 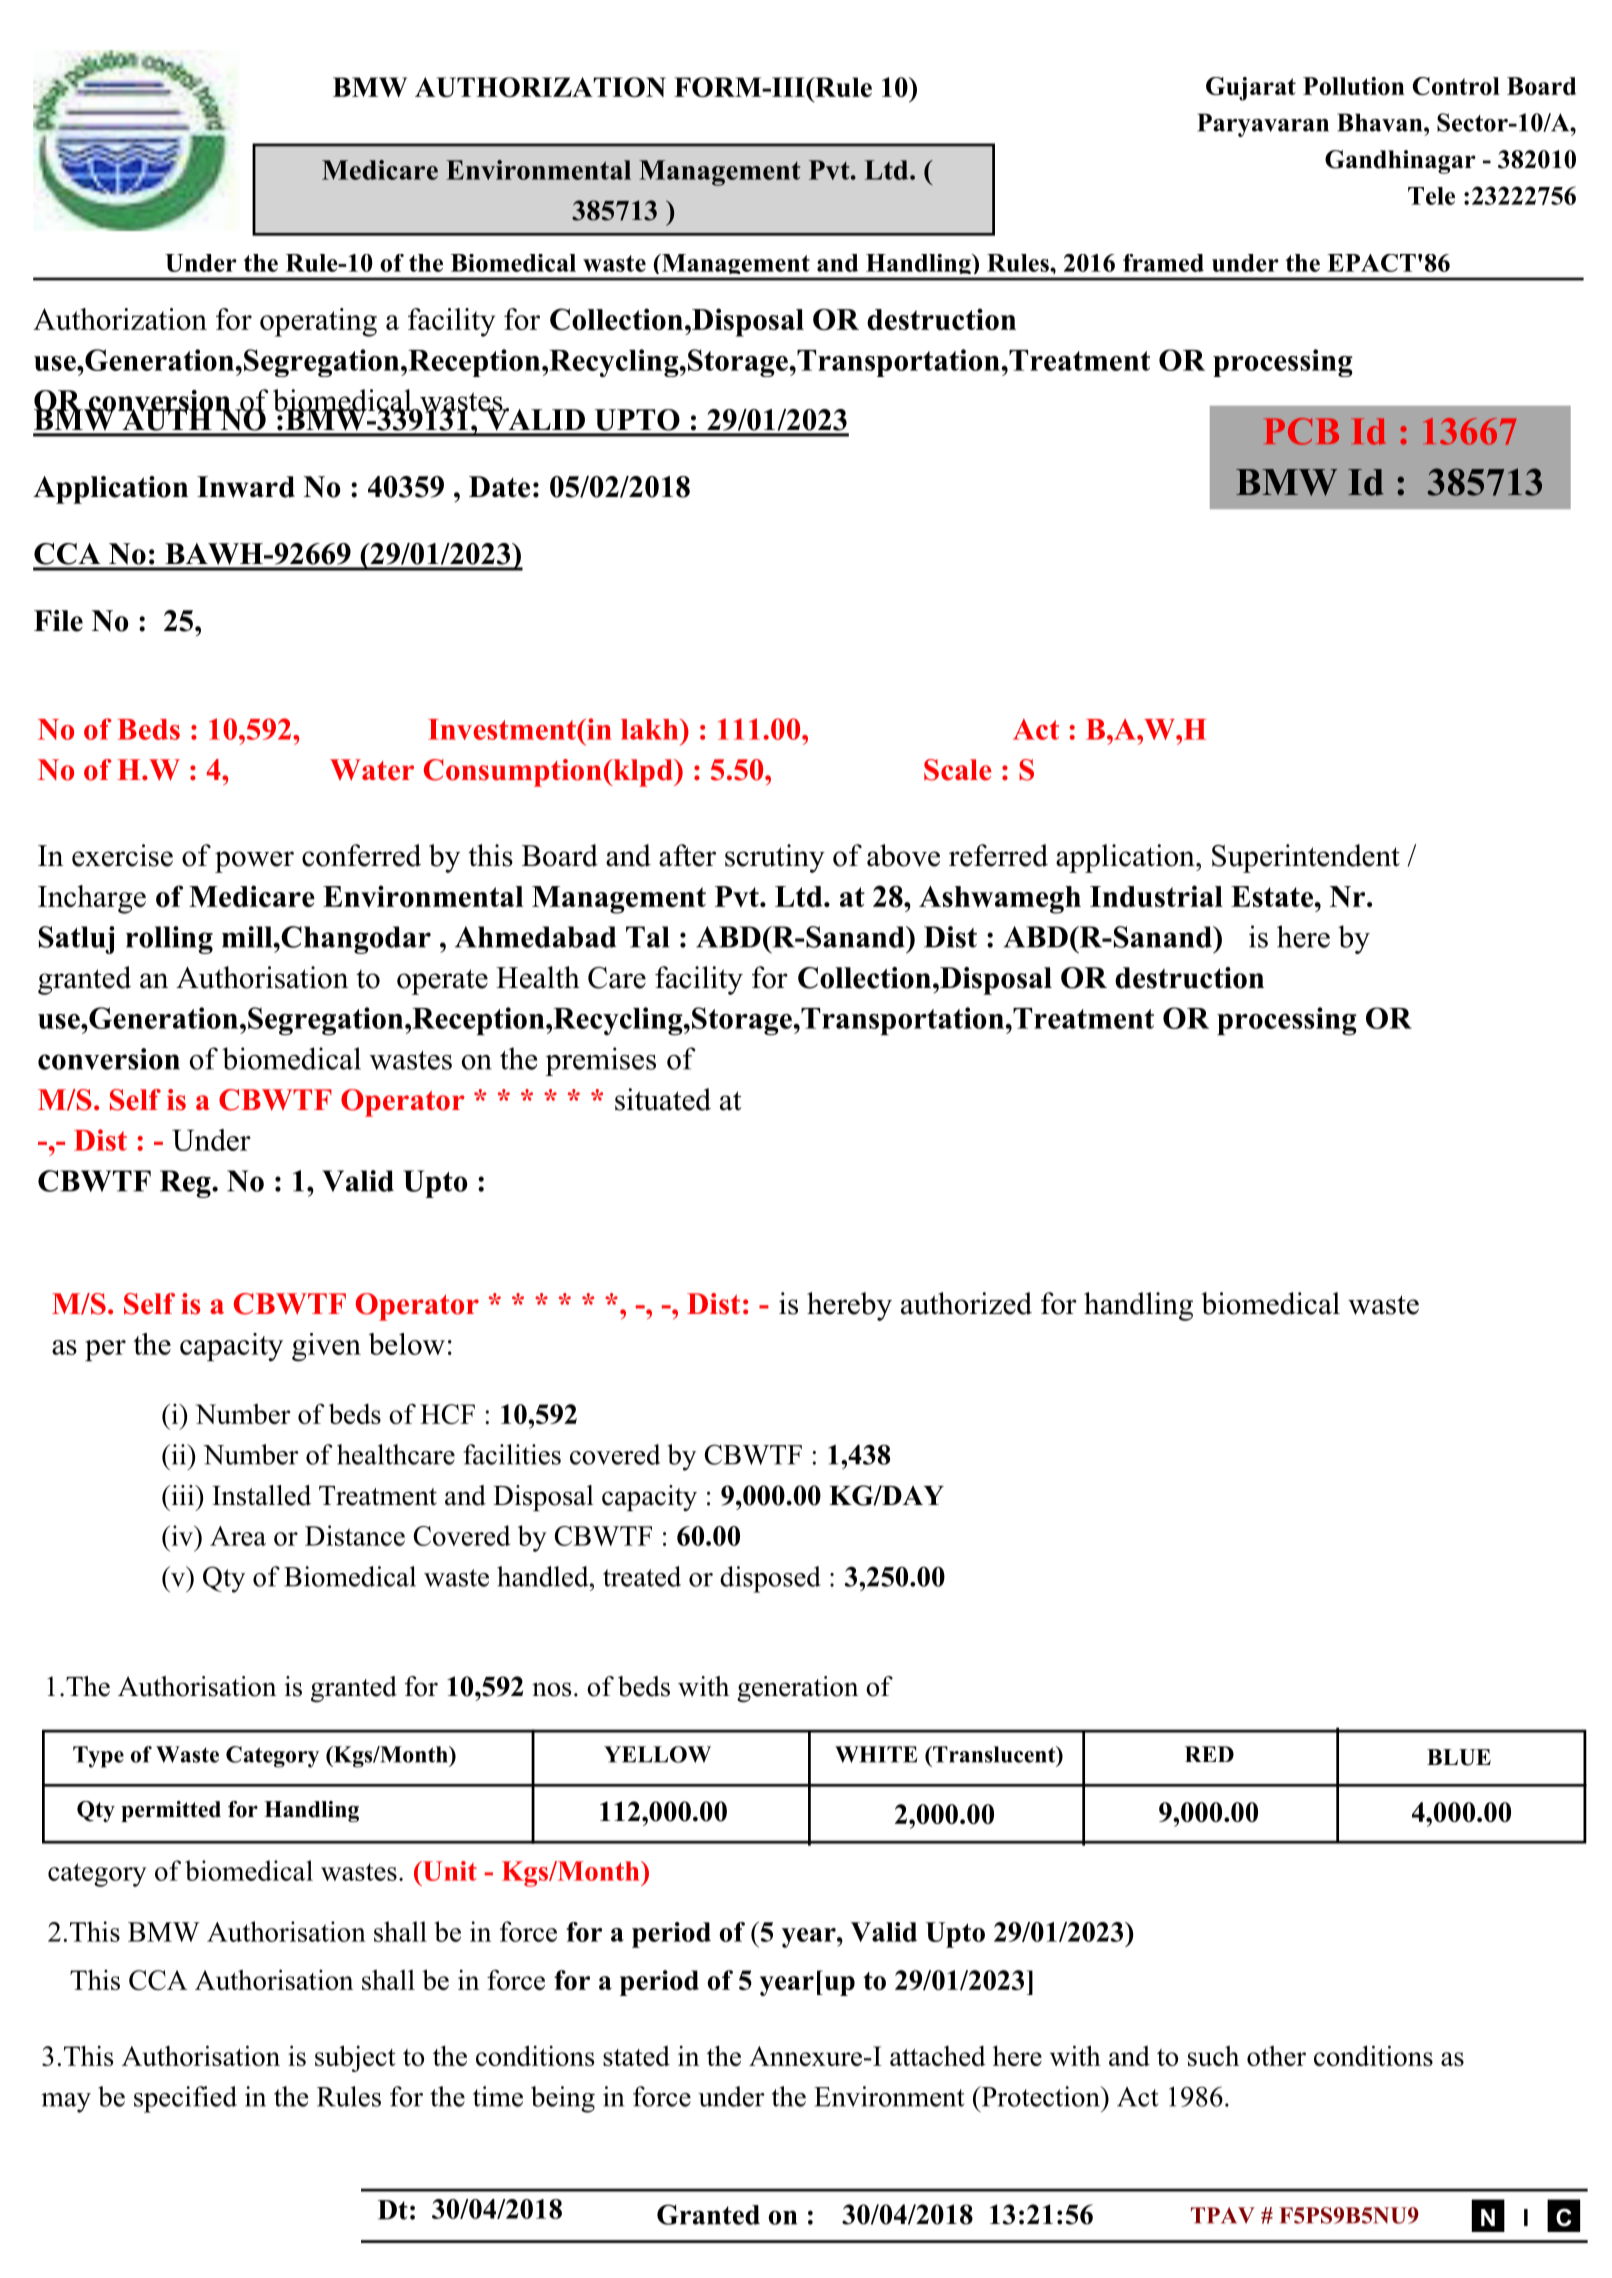 What do you see at coordinates (185, 2099) in the screenshot?
I see `specified` at bounding box center [185, 2099].
